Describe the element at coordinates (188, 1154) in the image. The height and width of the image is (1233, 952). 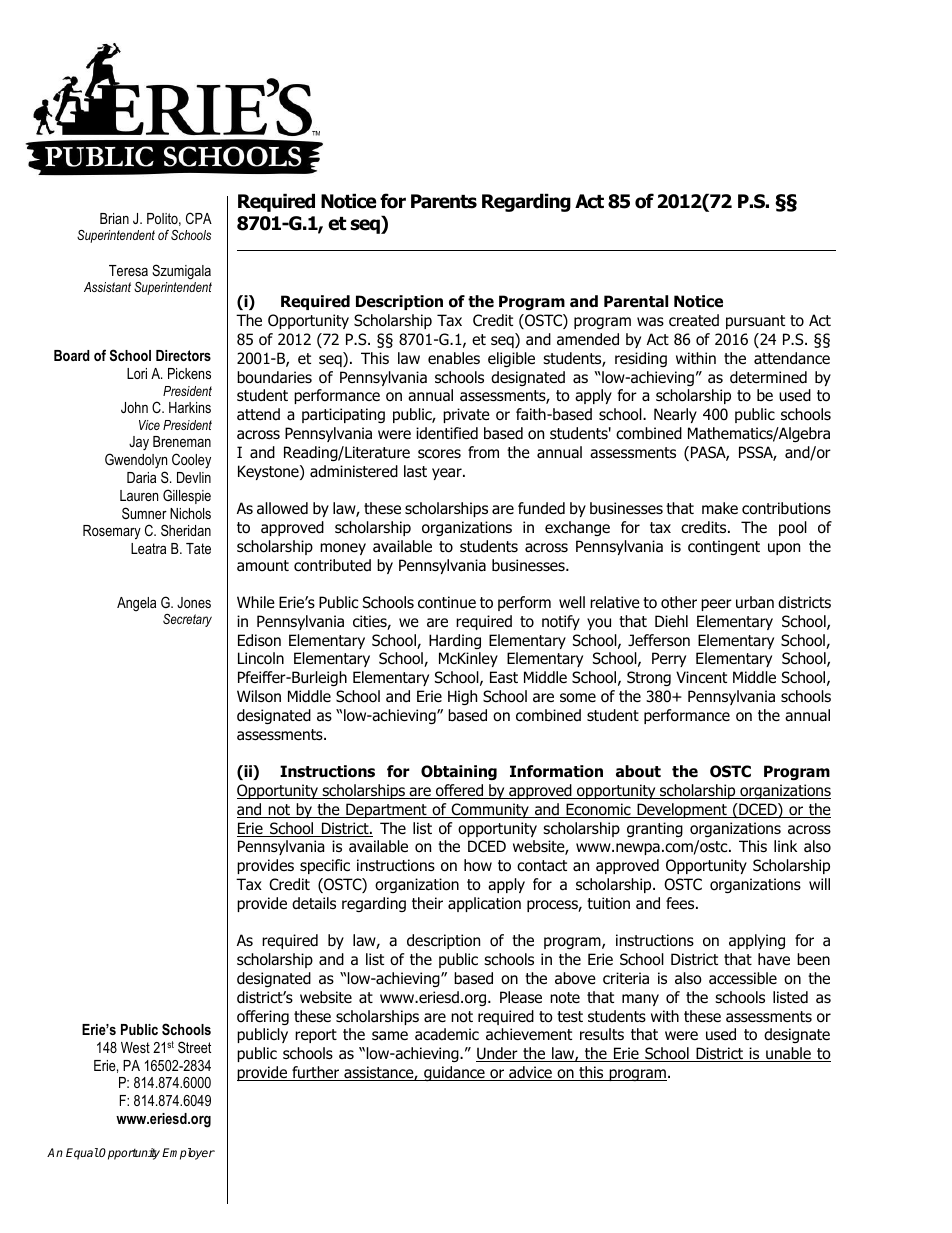
I see `Employer` at that location.
